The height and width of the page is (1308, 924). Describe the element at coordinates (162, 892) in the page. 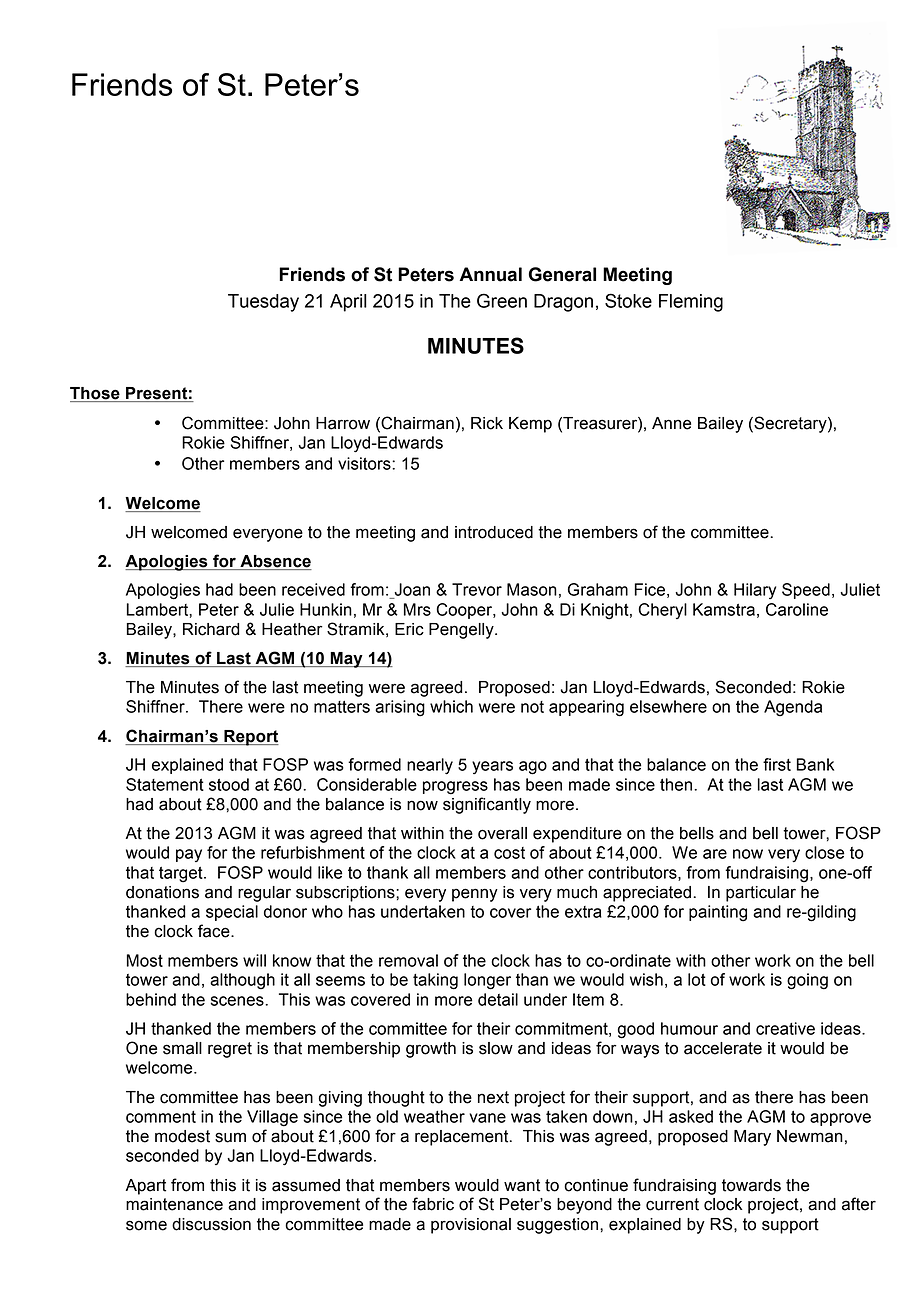

I see `donations` at that location.
